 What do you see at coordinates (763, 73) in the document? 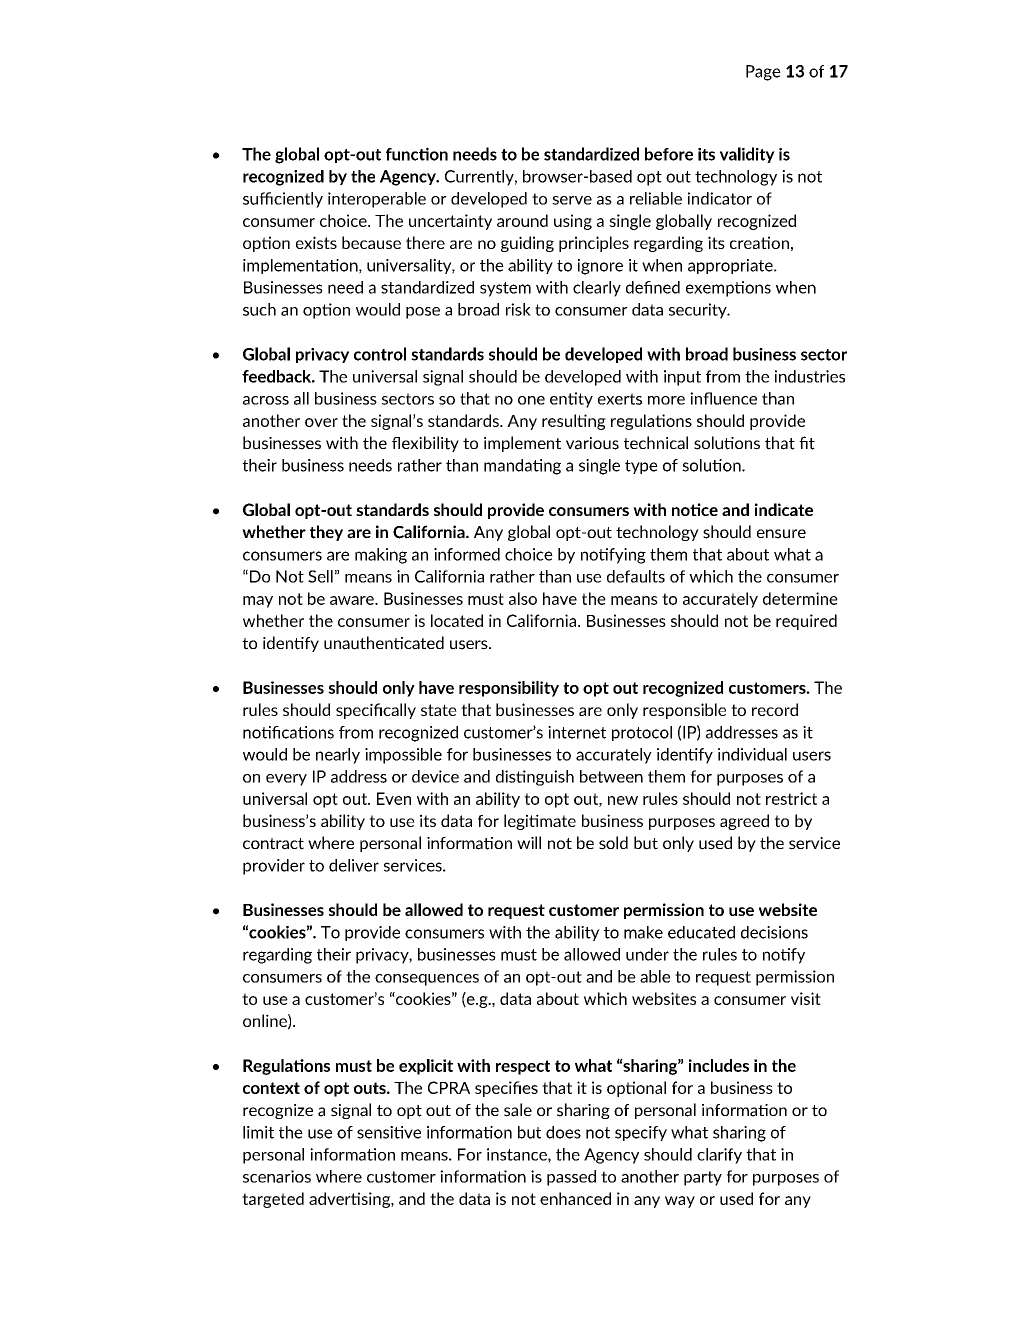
I see `Page` at bounding box center [763, 73].
